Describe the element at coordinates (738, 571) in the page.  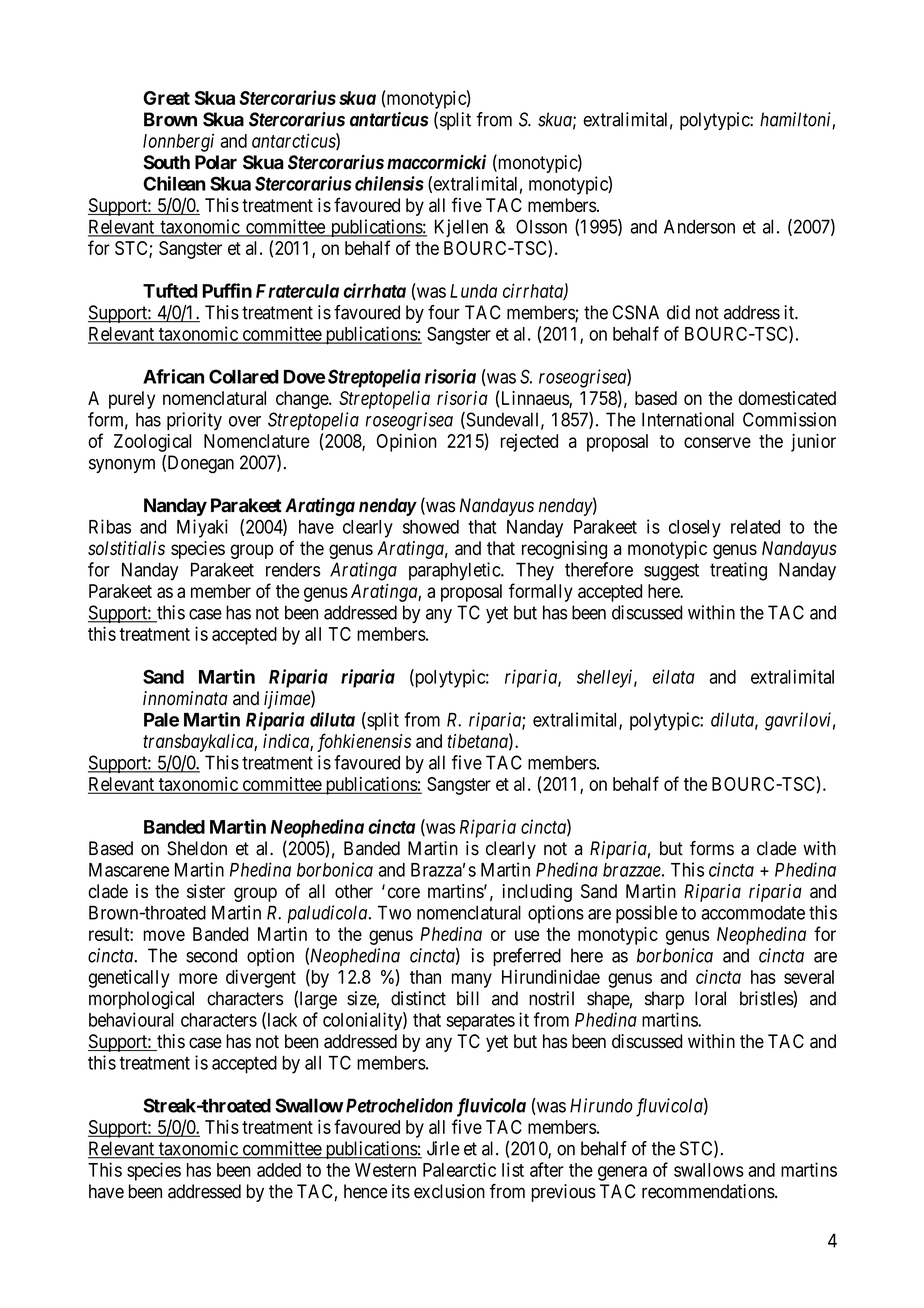
I see `treating` at that location.
